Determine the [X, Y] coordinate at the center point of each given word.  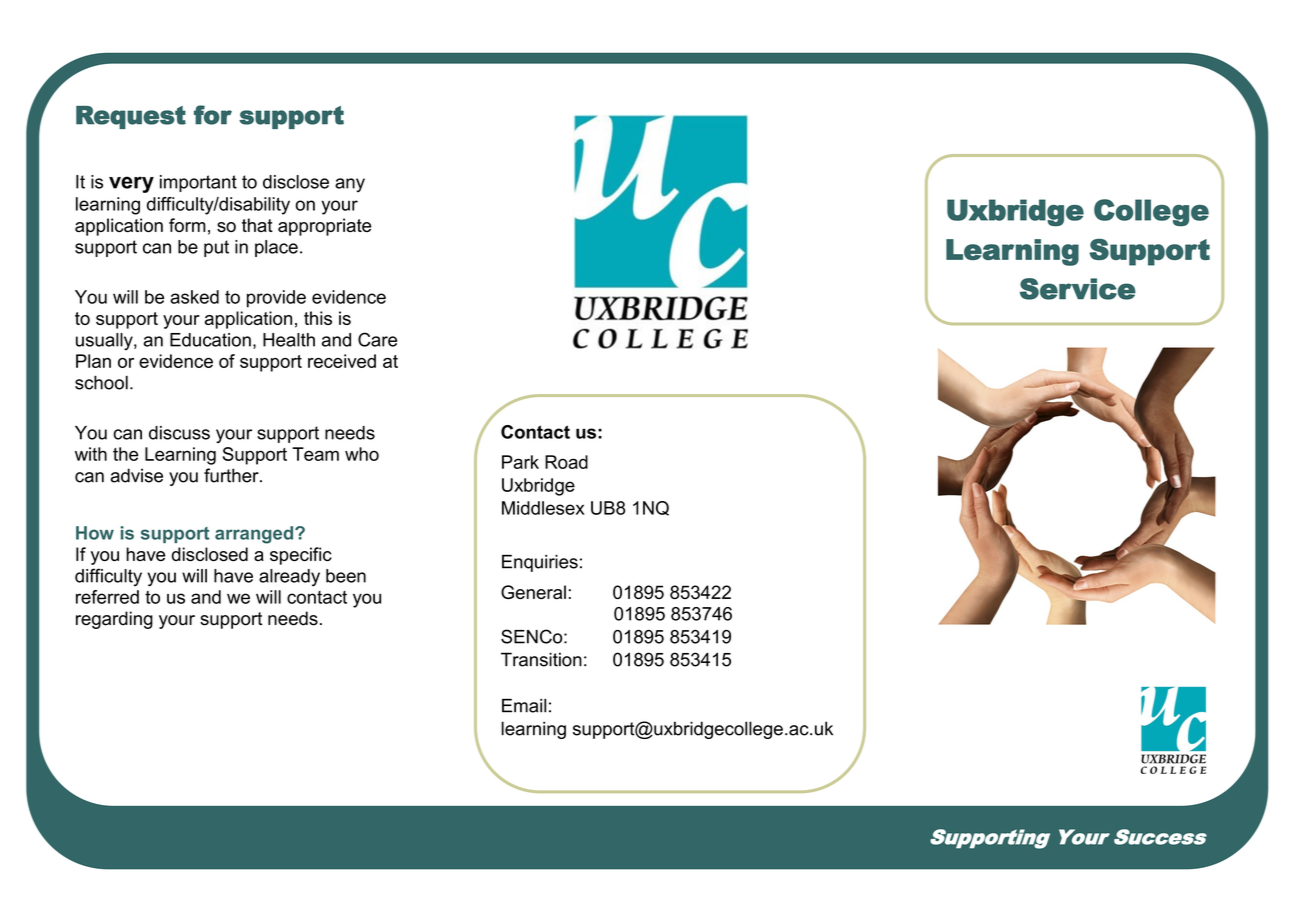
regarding [114, 620]
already [289, 578]
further [232, 475]
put [216, 248]
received [342, 361]
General [533, 592]
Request [131, 117]
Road [566, 462]
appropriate [324, 227]
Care [377, 339]
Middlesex [543, 508]
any [350, 185]
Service [1078, 289]
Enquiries [540, 563]
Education [210, 340]
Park [520, 462]
